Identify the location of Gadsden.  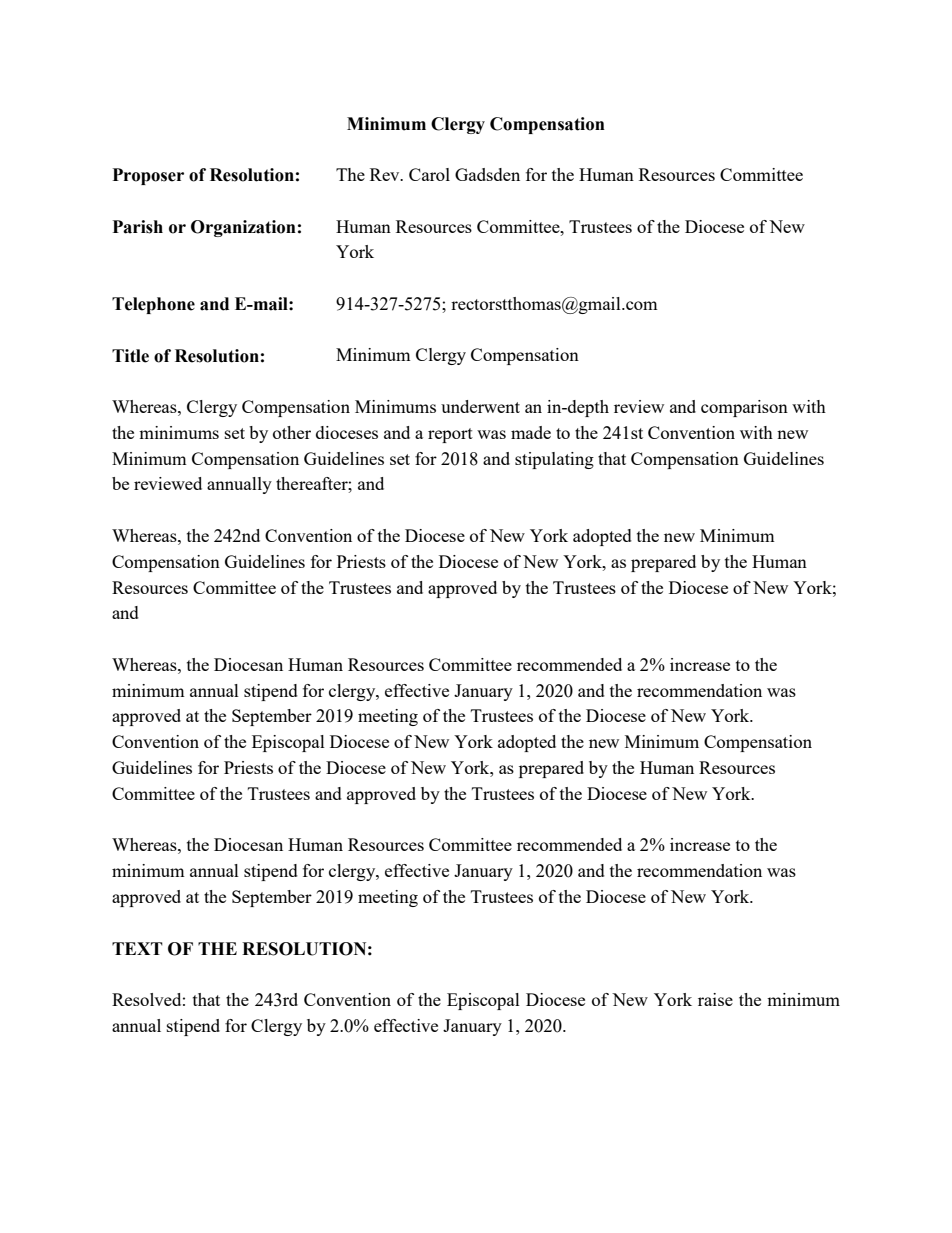
(487, 174).
